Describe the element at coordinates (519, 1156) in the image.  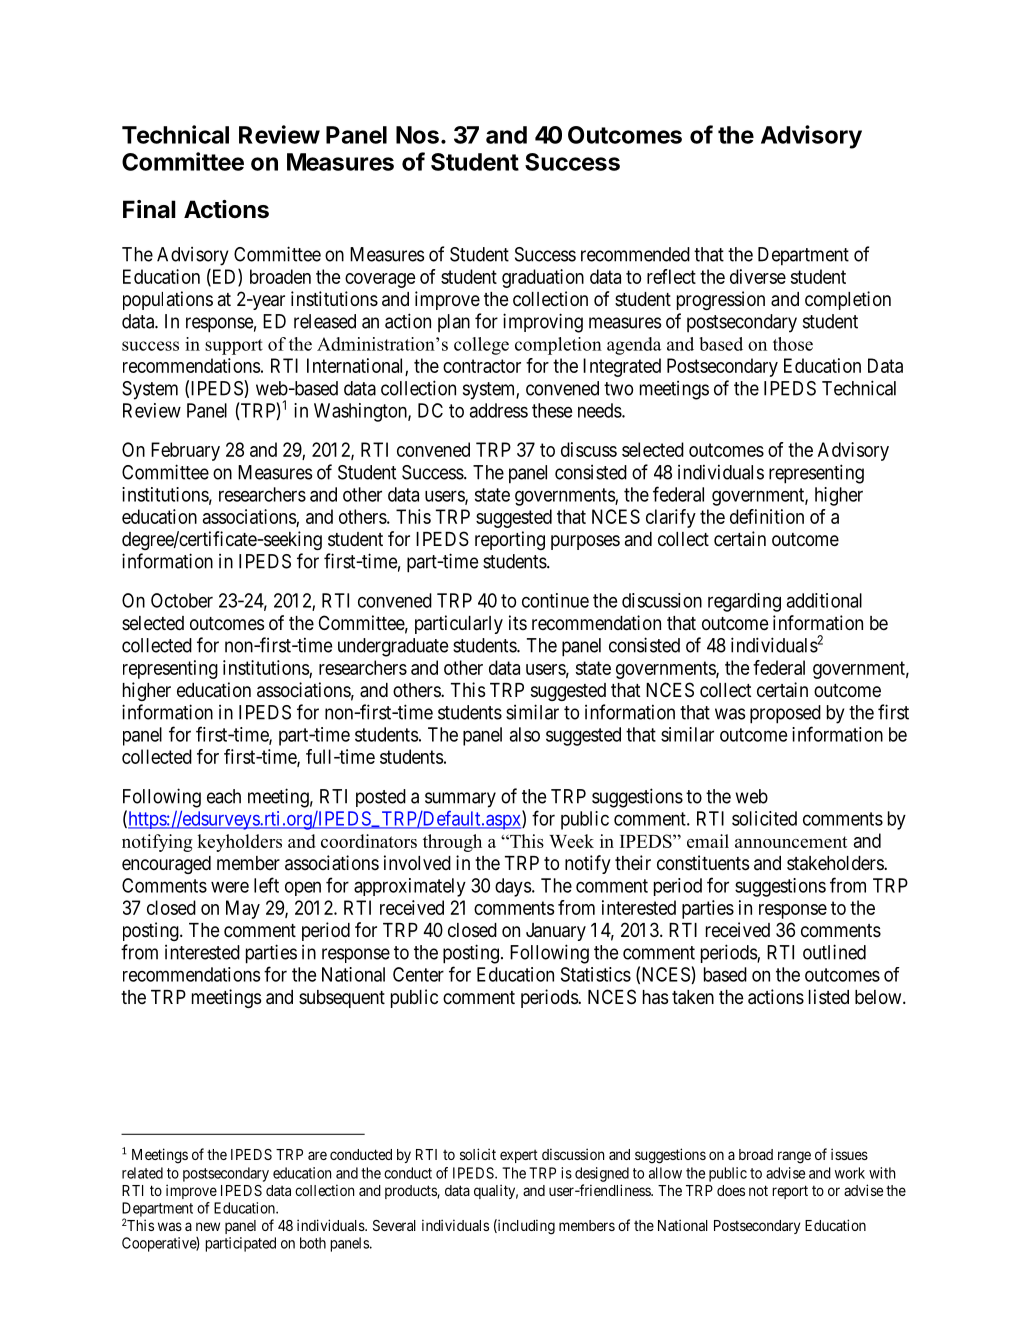
I see `expert` at that location.
